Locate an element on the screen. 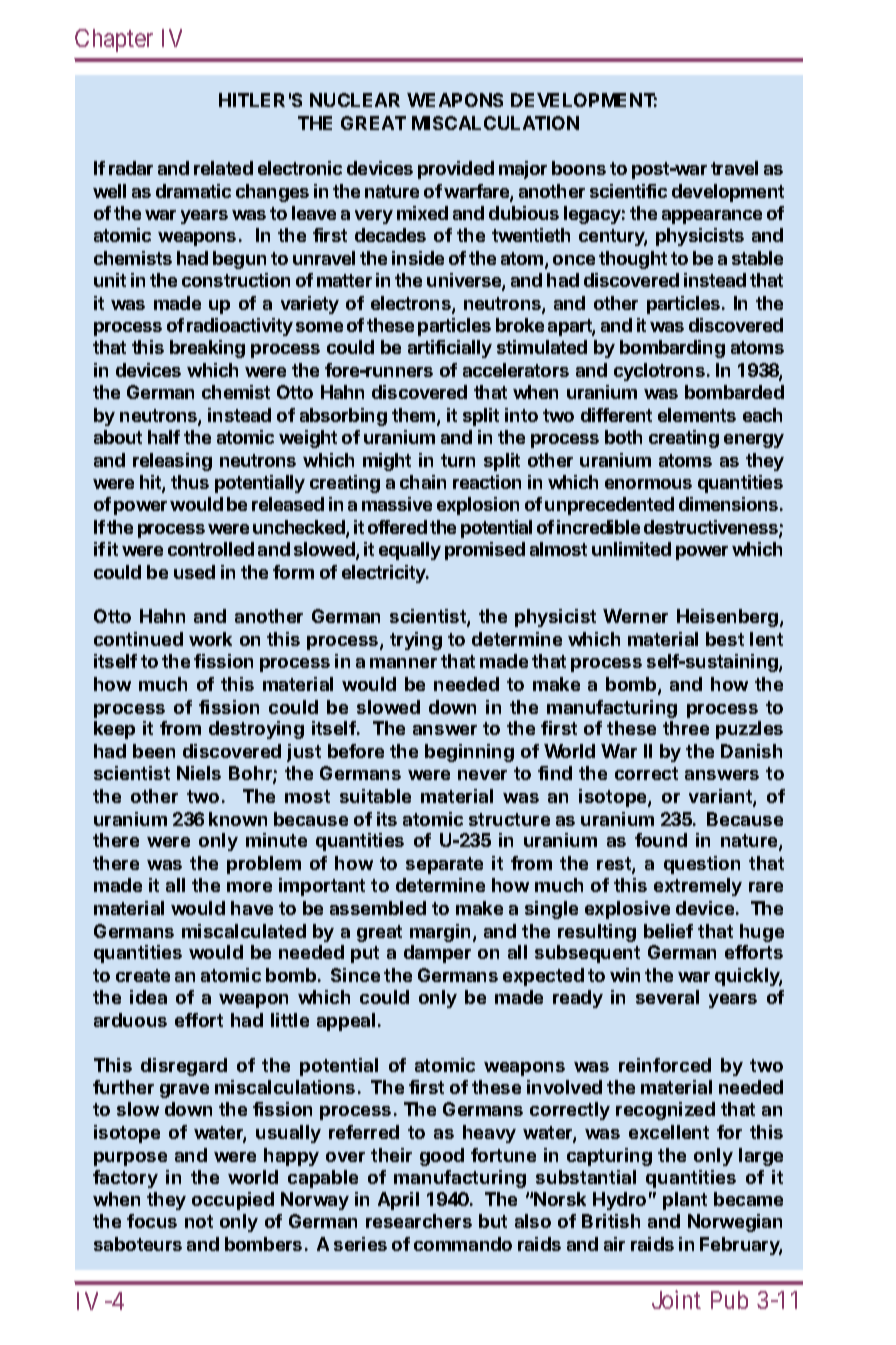 Image resolution: width=896 pixels, height=1345 pixels. saboteurs is located at coordinates (138, 1244).
